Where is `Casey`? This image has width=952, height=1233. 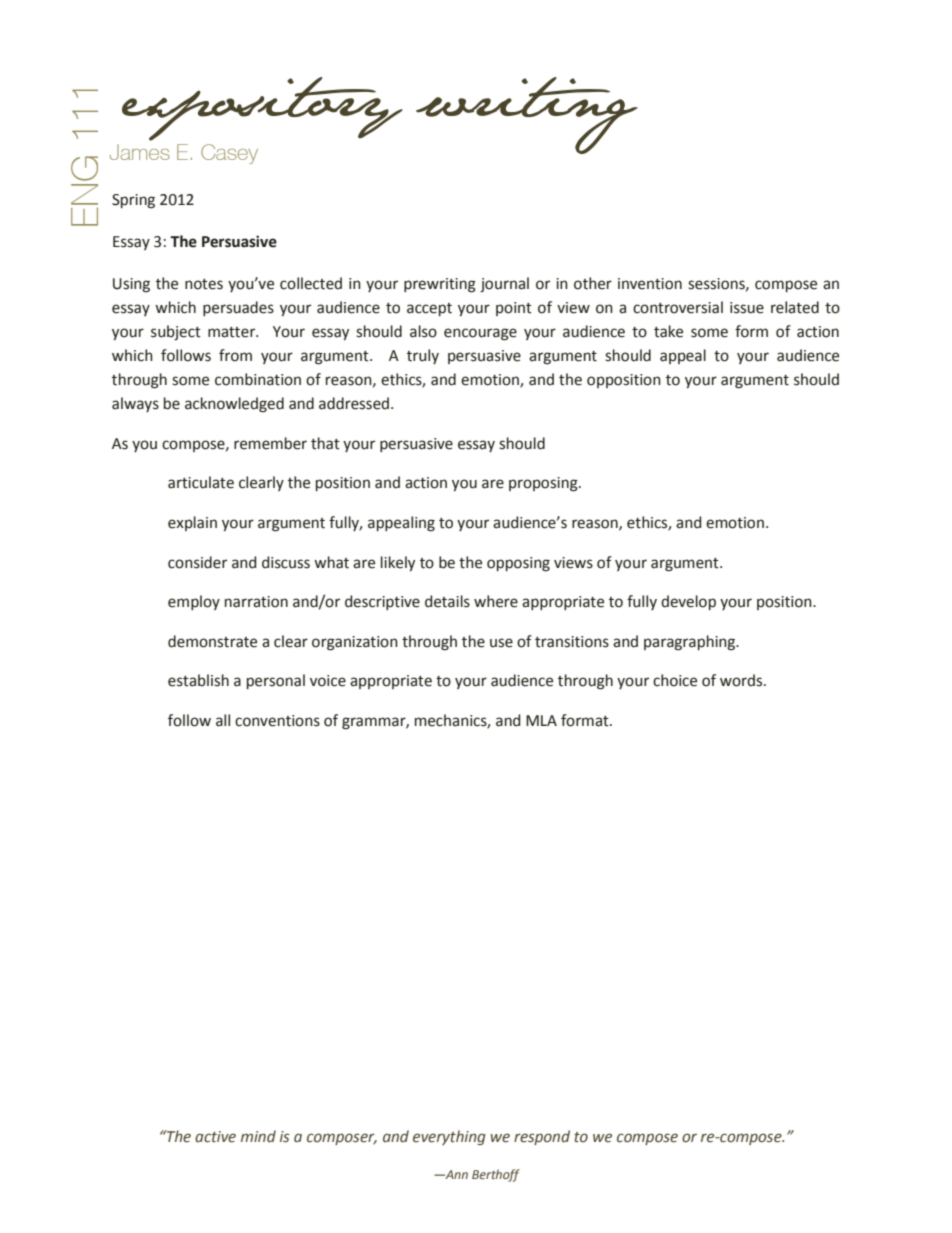
Casey is located at coordinates (229, 154).
